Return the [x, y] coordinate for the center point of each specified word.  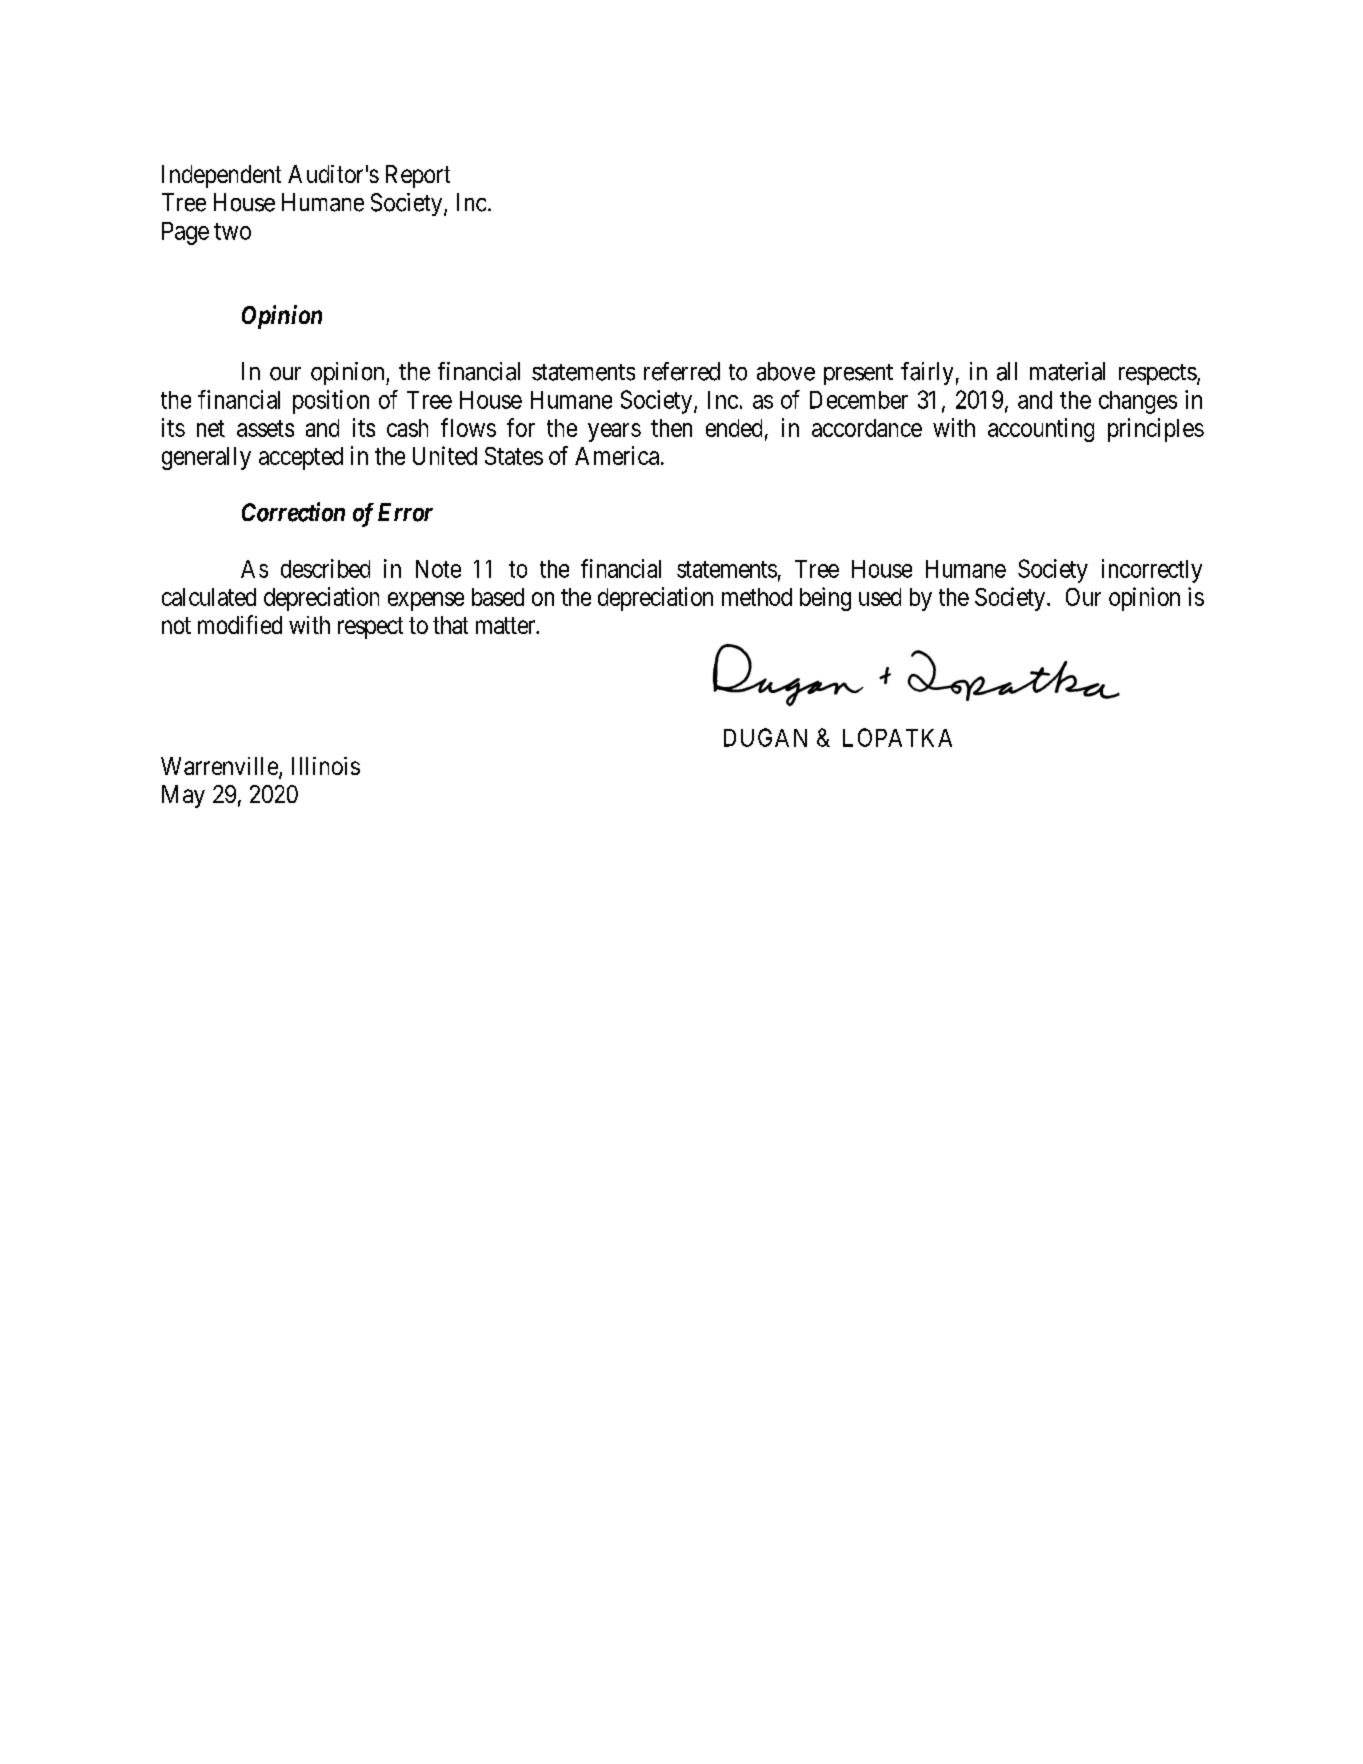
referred [682, 371]
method [757, 597]
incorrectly [1152, 571]
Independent [221, 176]
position [331, 402]
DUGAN [765, 737]
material [1067, 371]
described [325, 568]
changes [1138, 402]
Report [418, 176]
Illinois [326, 766]
